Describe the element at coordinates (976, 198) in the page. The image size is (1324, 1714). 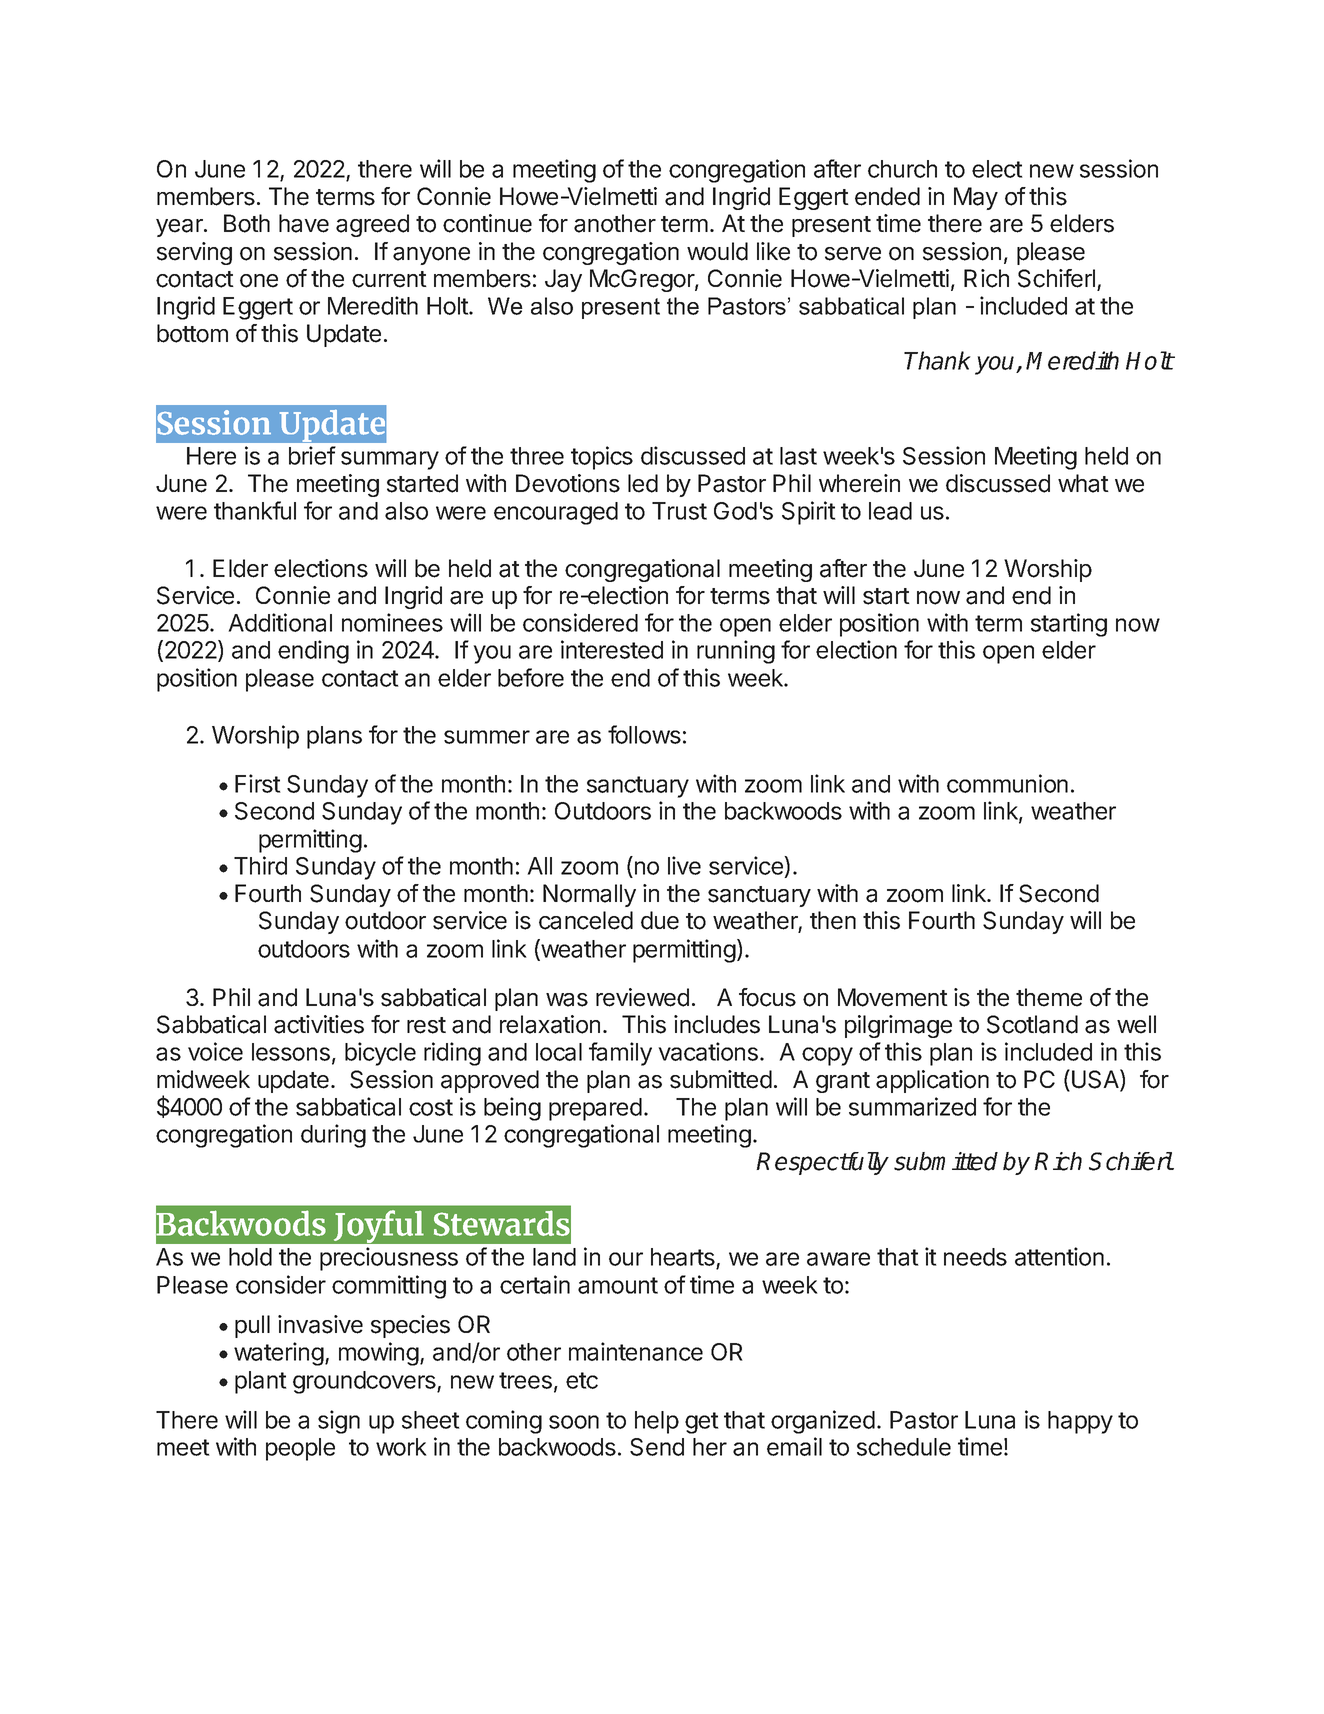
I see `May` at that location.
